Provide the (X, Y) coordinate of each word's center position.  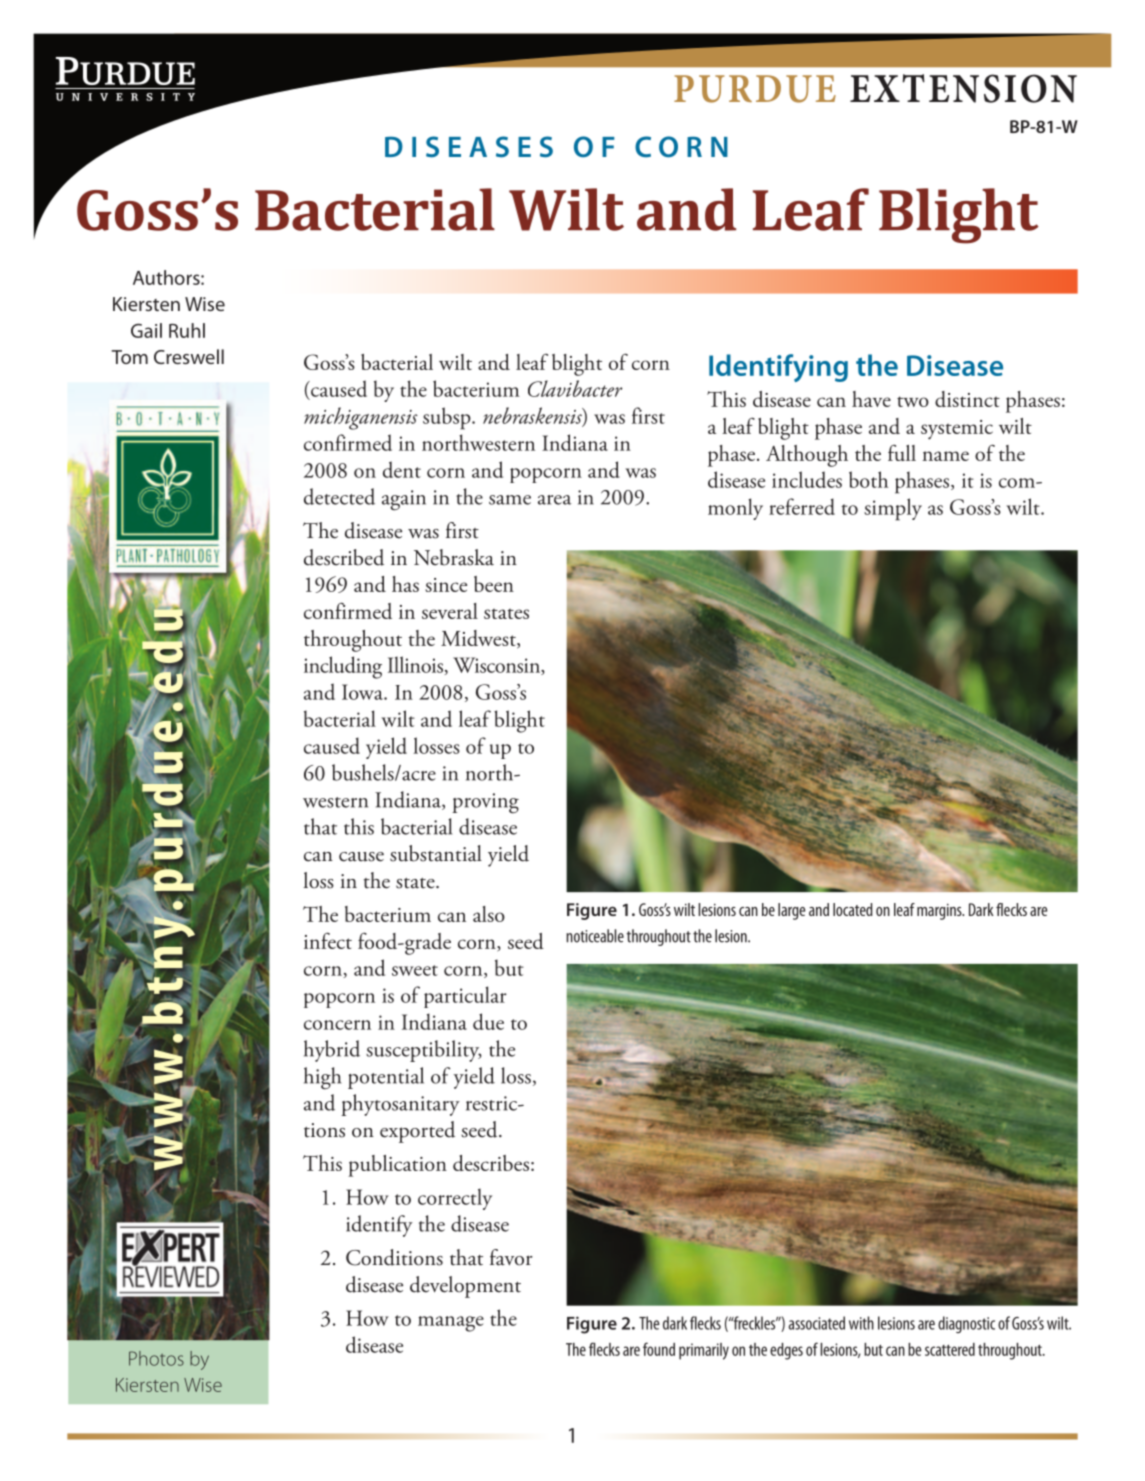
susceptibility (424, 1051)
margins (940, 912)
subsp (448, 418)
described (344, 557)
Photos (156, 1358)
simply (893, 509)
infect (328, 940)
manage (451, 1324)
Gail (146, 330)
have (871, 399)
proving (485, 803)
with (861, 1323)
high (322, 1078)
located (853, 909)
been (494, 584)
